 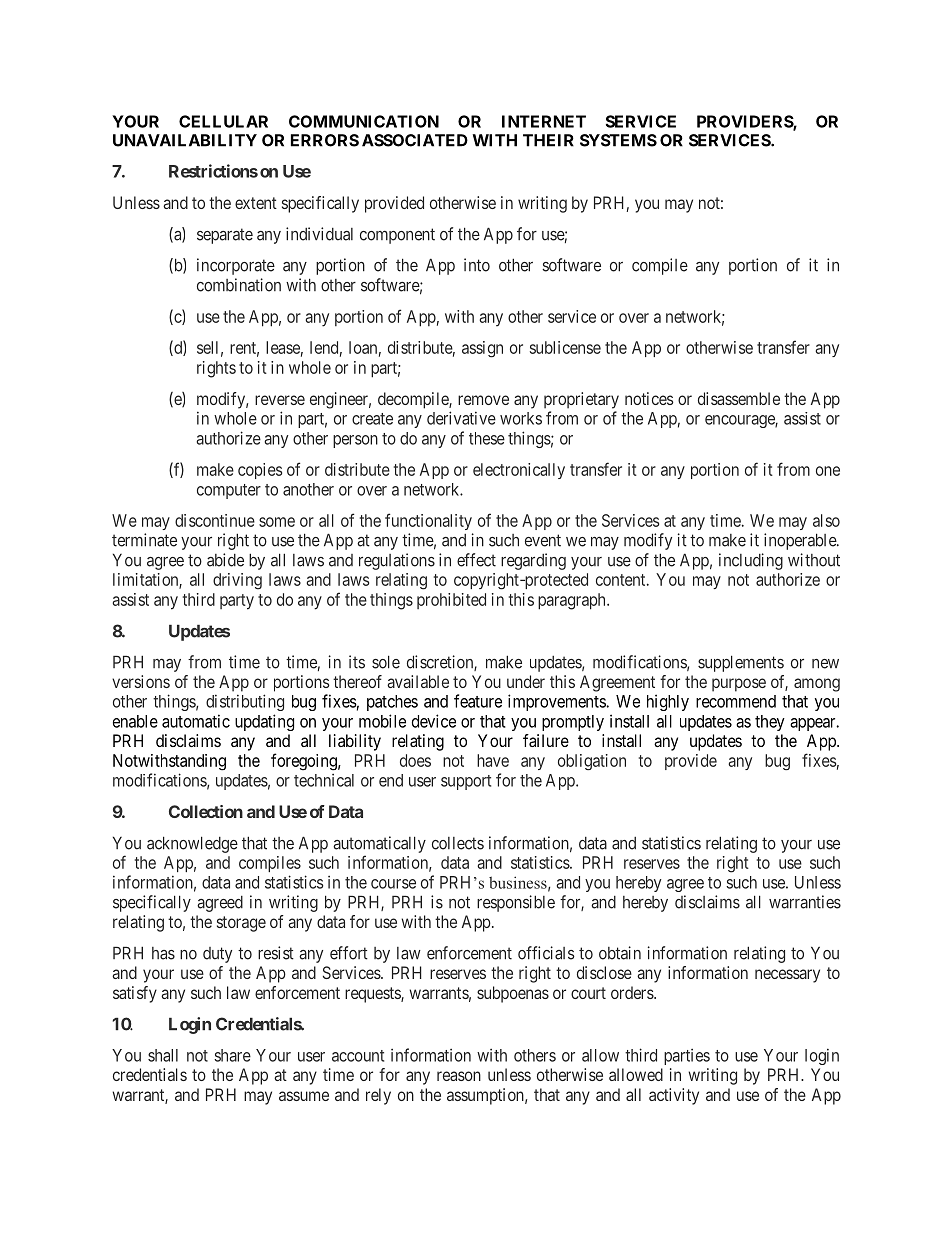 I want to click on prohibited, so click(x=451, y=601).
